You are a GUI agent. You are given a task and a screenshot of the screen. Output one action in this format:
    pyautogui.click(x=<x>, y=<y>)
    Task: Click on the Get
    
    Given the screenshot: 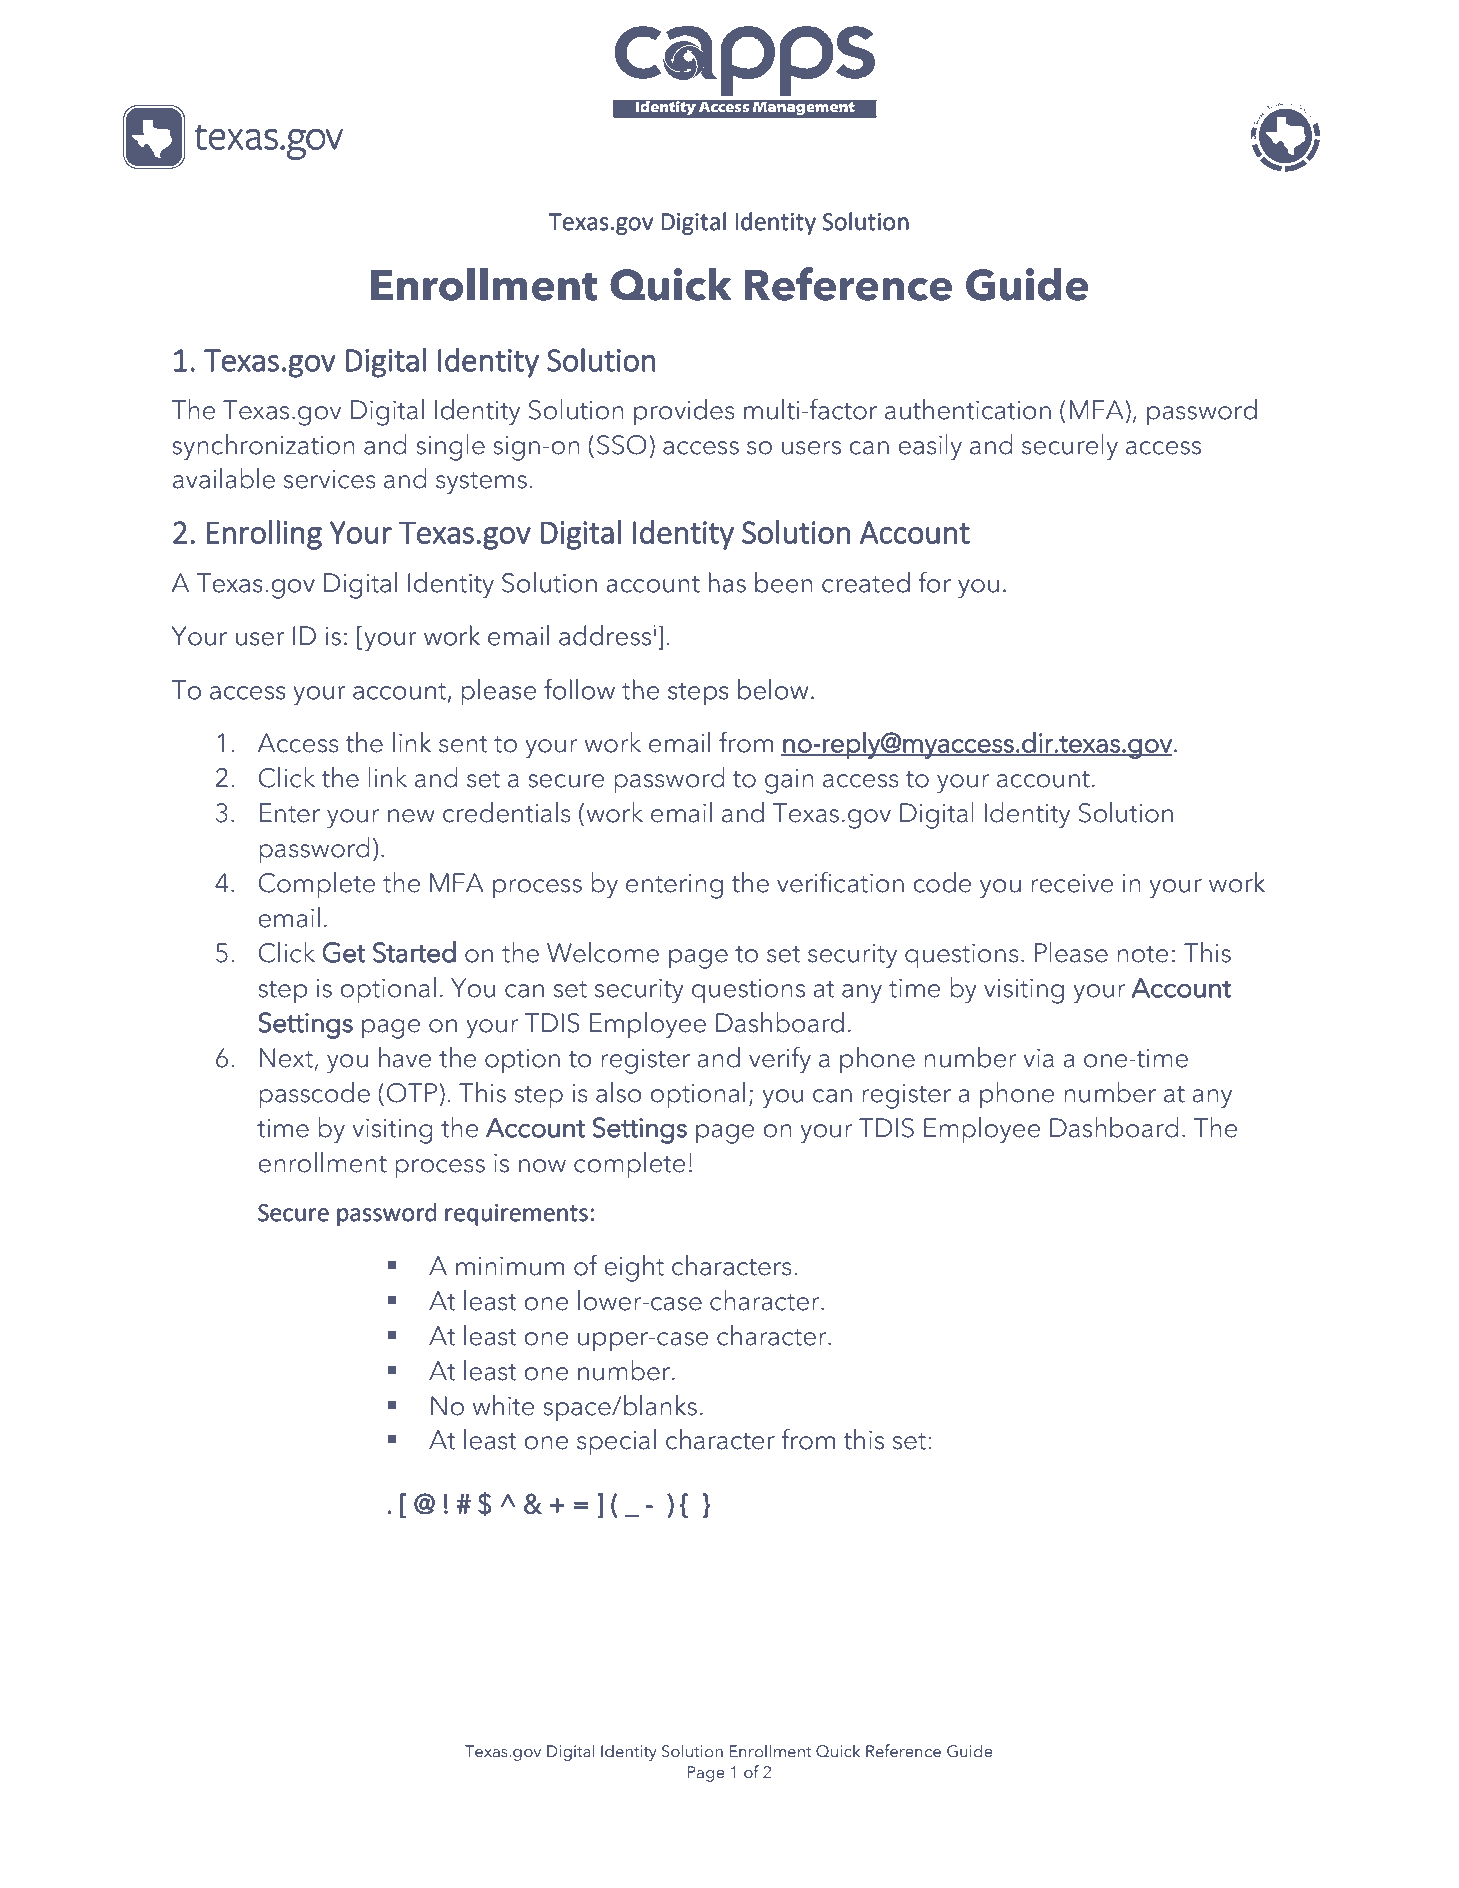 What is the action you would take?
    pyautogui.click(x=344, y=952)
